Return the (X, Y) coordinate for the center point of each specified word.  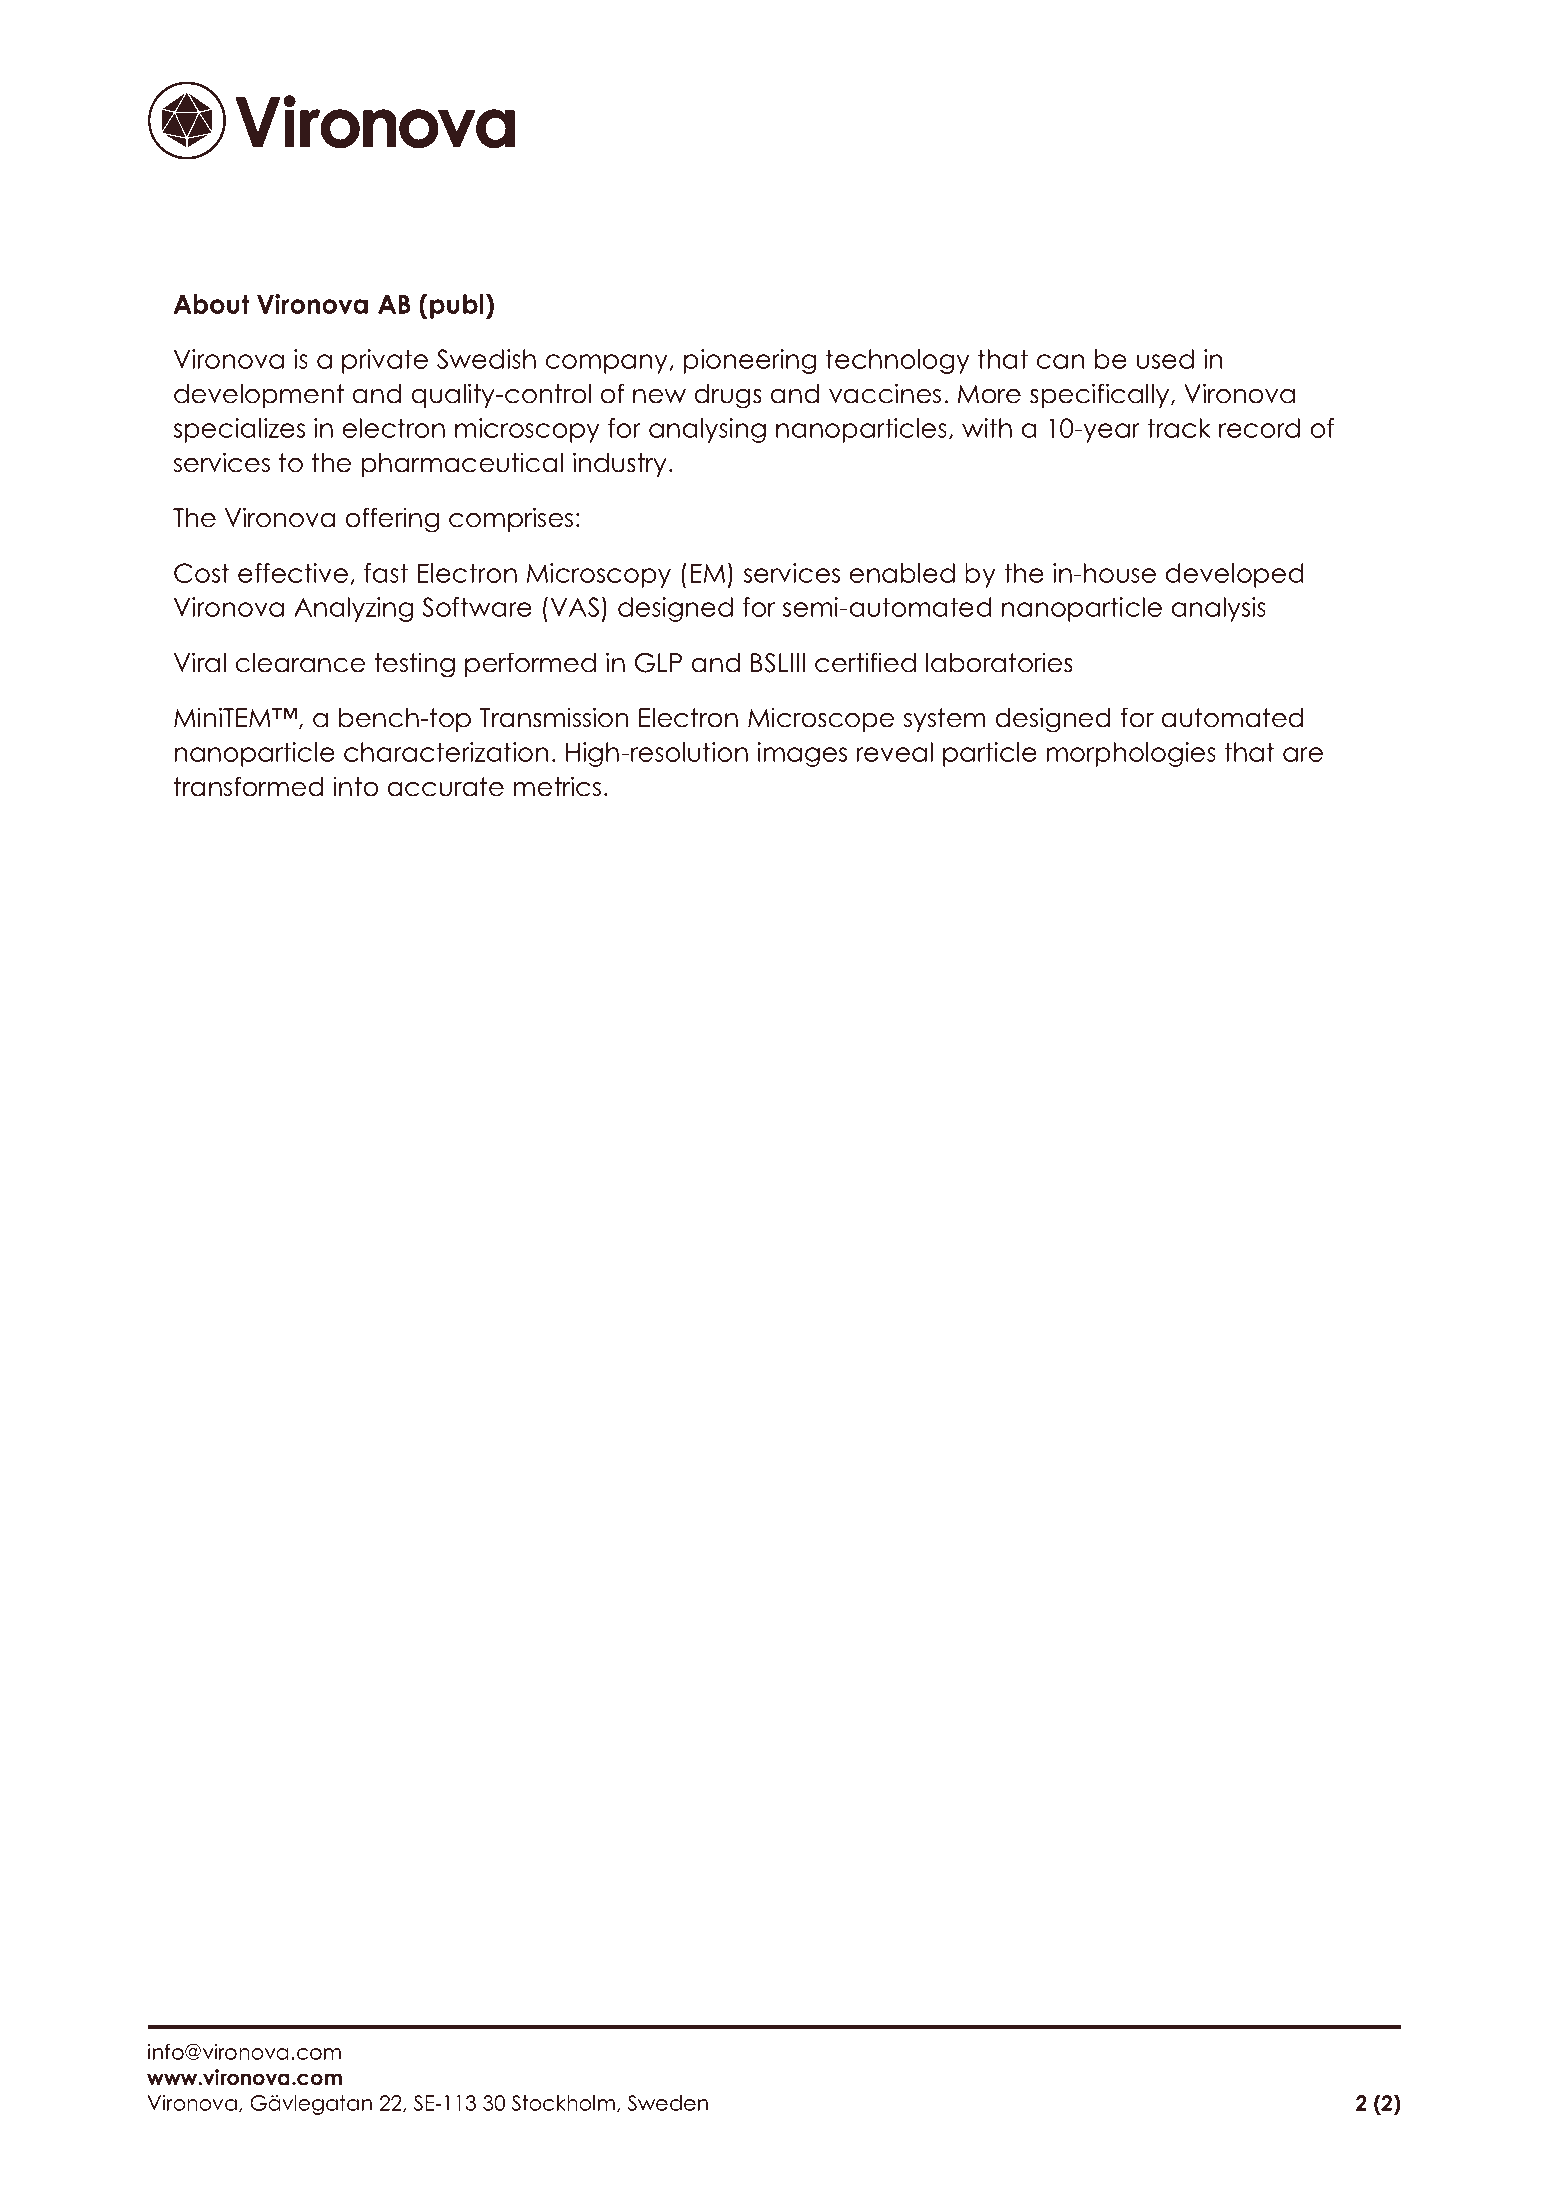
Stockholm (563, 2103)
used (1165, 359)
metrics (557, 786)
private (385, 361)
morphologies (1131, 754)
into (355, 786)
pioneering (750, 361)
